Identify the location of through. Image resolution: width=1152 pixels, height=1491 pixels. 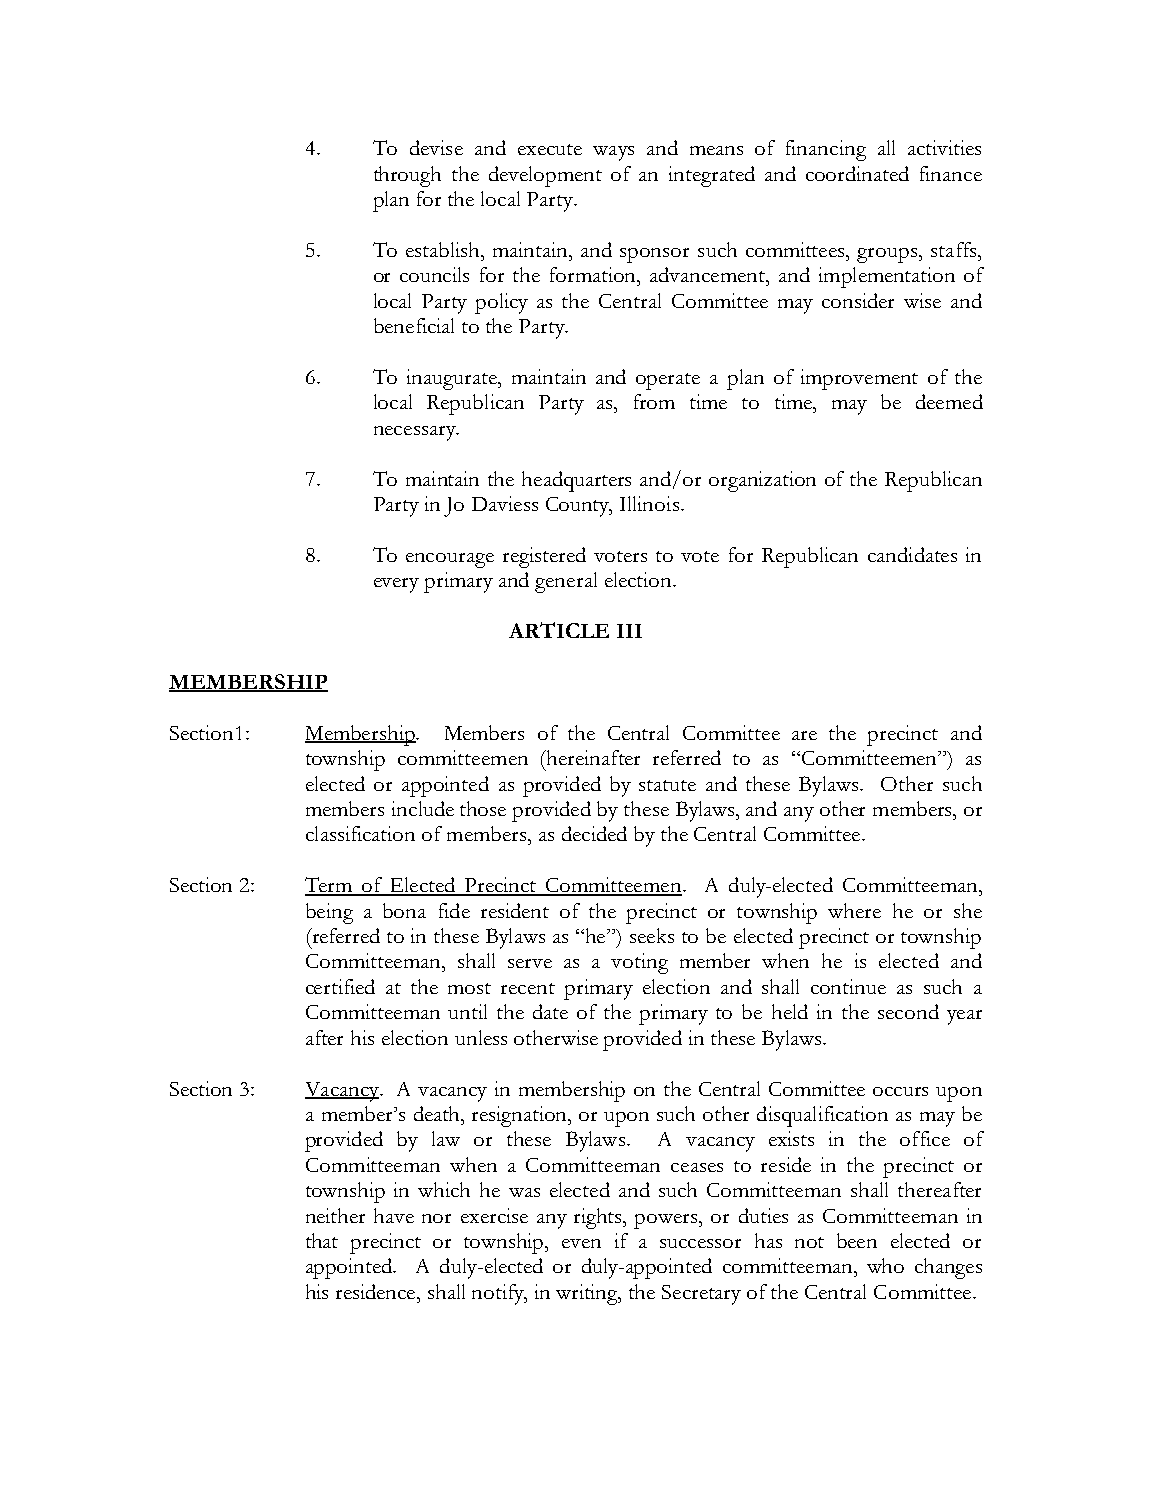
(407, 176).
